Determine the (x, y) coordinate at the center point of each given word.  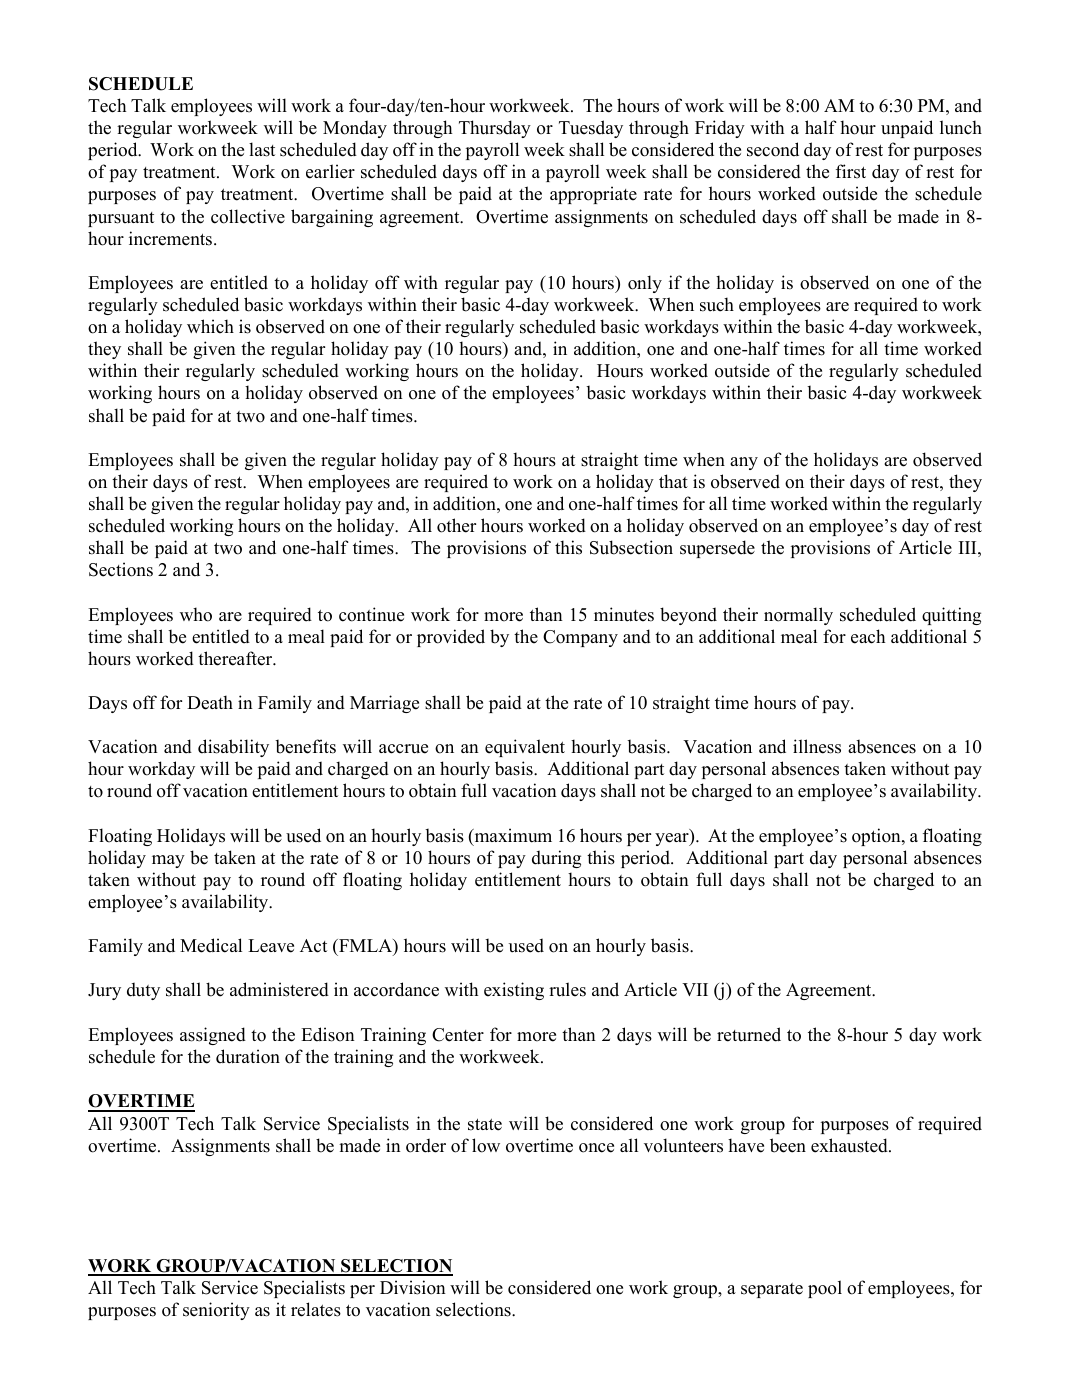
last (262, 149)
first (851, 171)
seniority (216, 1311)
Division (413, 1287)
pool (825, 1289)
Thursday (495, 129)
